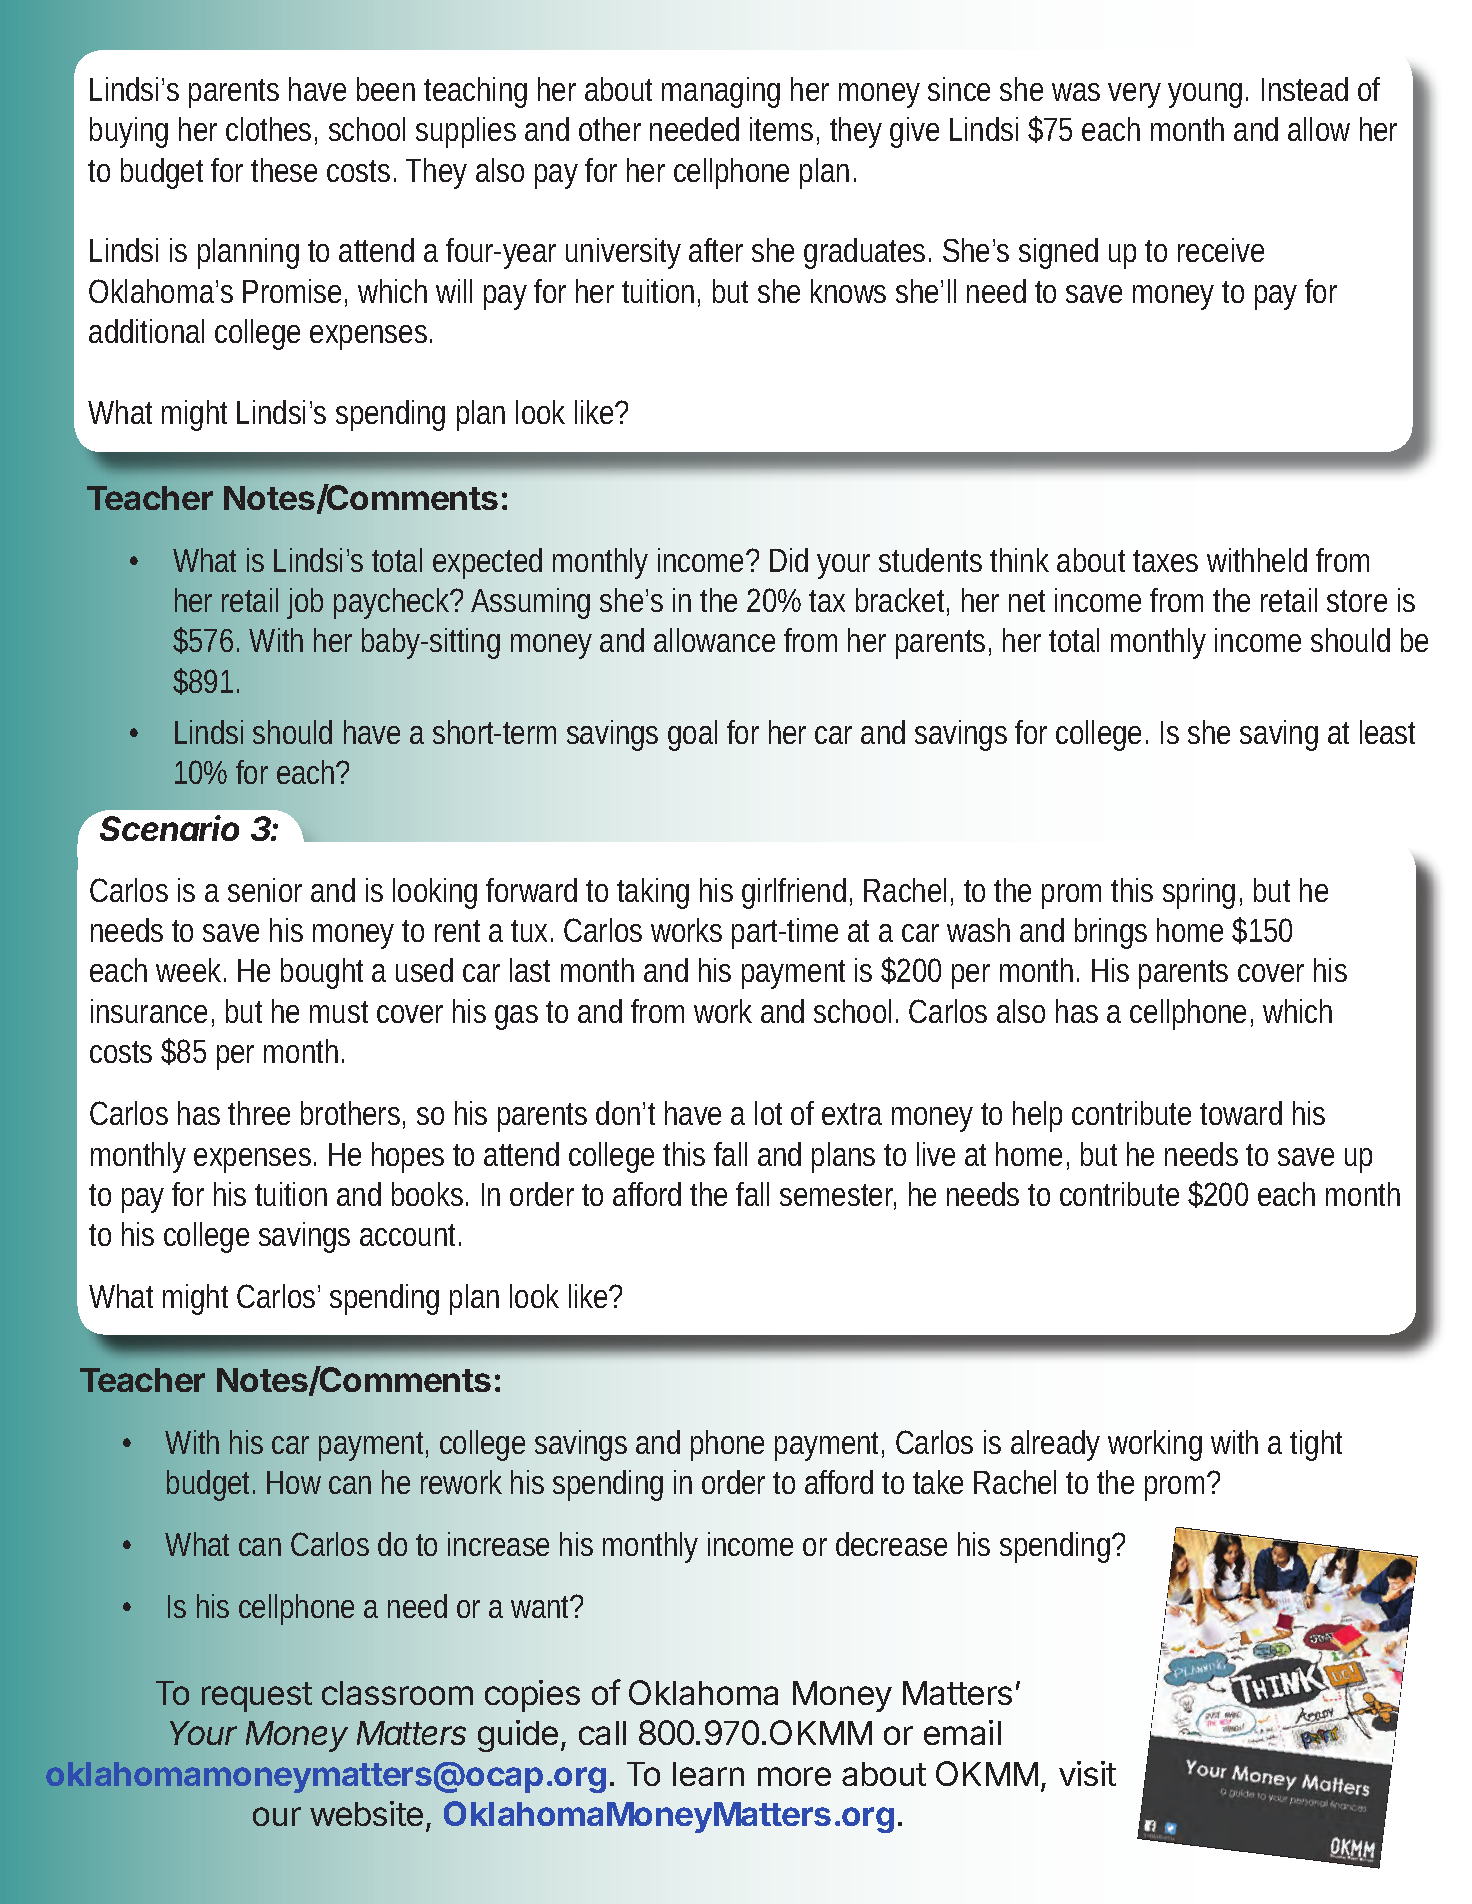  What do you see at coordinates (794, 1776) in the screenshot?
I see `more` at bounding box center [794, 1776].
